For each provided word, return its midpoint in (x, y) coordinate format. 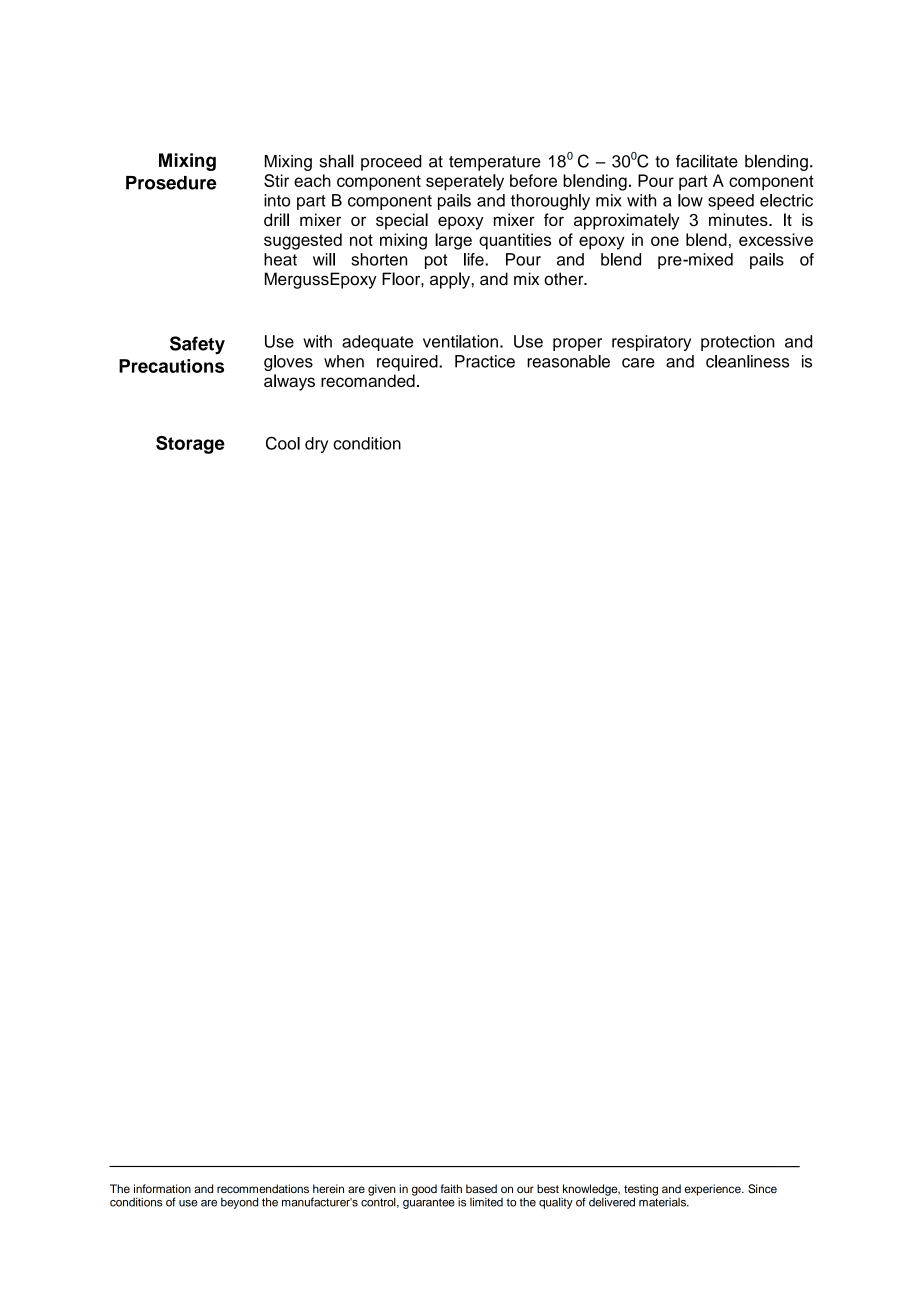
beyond (239, 1203)
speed (731, 202)
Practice (485, 361)
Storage (190, 445)
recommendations (263, 1188)
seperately (465, 182)
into (277, 200)
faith (451, 1188)
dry (316, 445)
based (481, 1188)
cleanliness (747, 361)
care (638, 363)
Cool (283, 443)
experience (714, 1190)
